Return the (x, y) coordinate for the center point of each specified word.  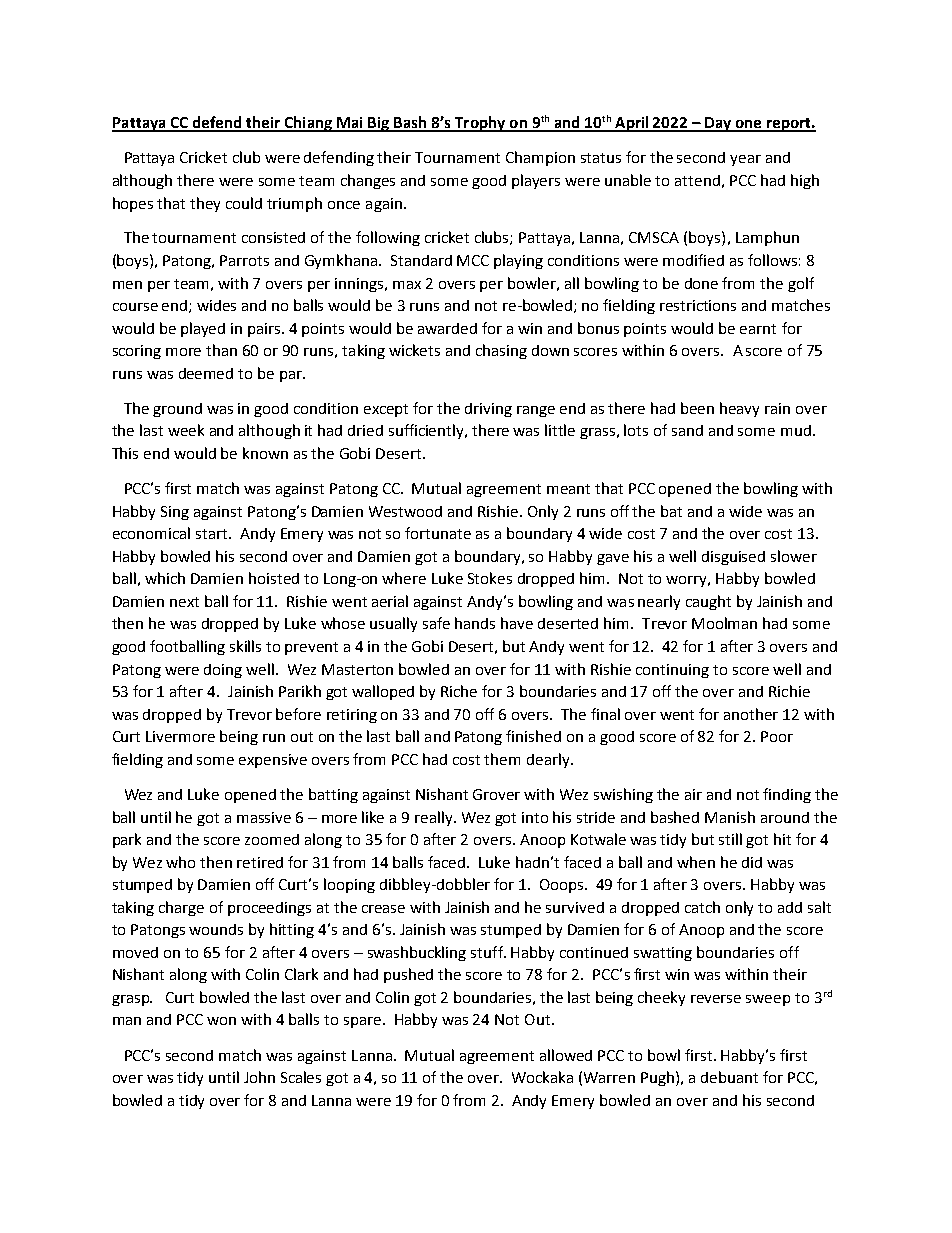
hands (475, 623)
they (205, 204)
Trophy (480, 124)
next (184, 602)
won (221, 1021)
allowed (566, 1055)
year (745, 160)
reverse (716, 999)
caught (708, 602)
